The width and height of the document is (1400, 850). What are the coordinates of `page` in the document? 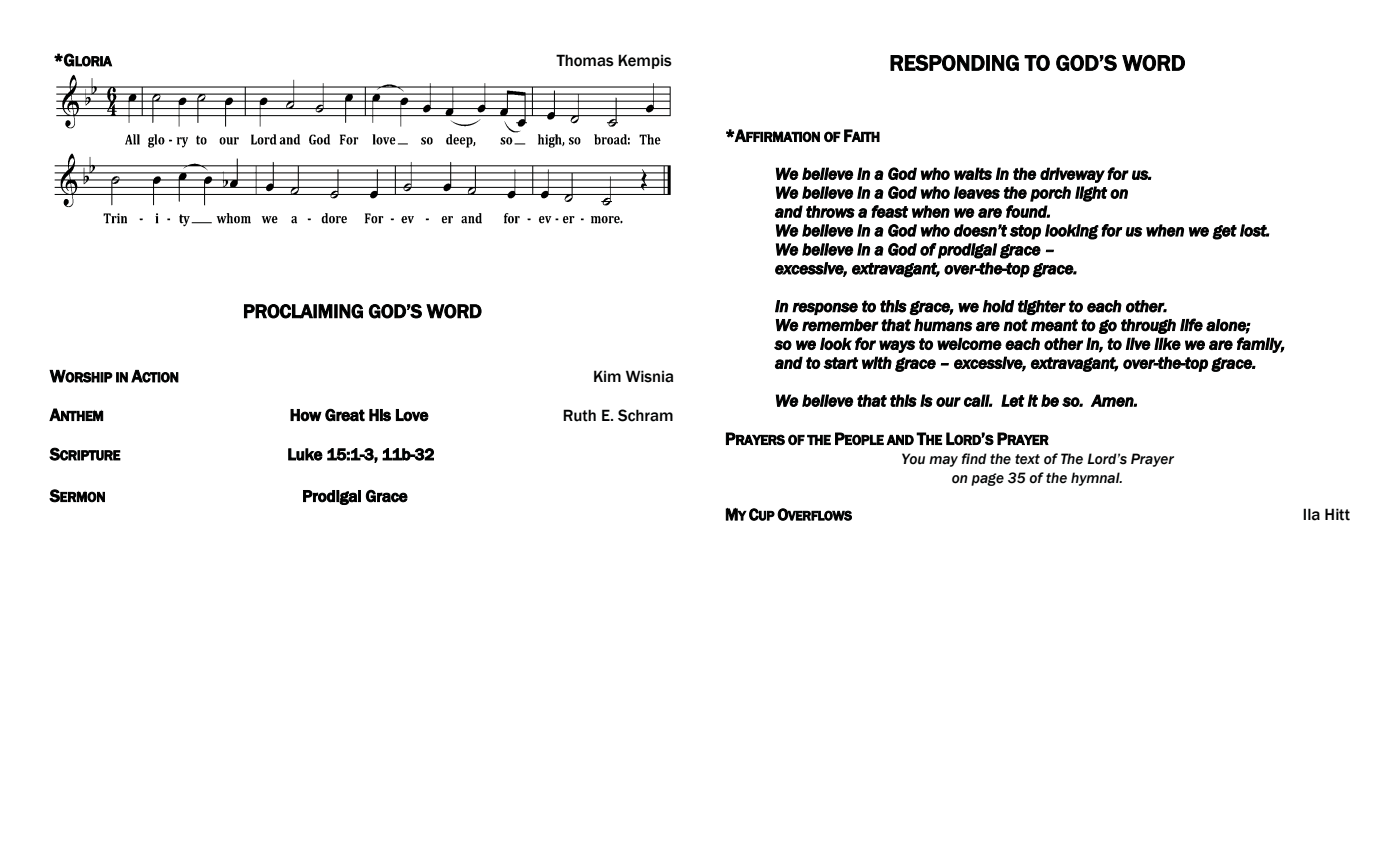 It's located at (987, 479).
